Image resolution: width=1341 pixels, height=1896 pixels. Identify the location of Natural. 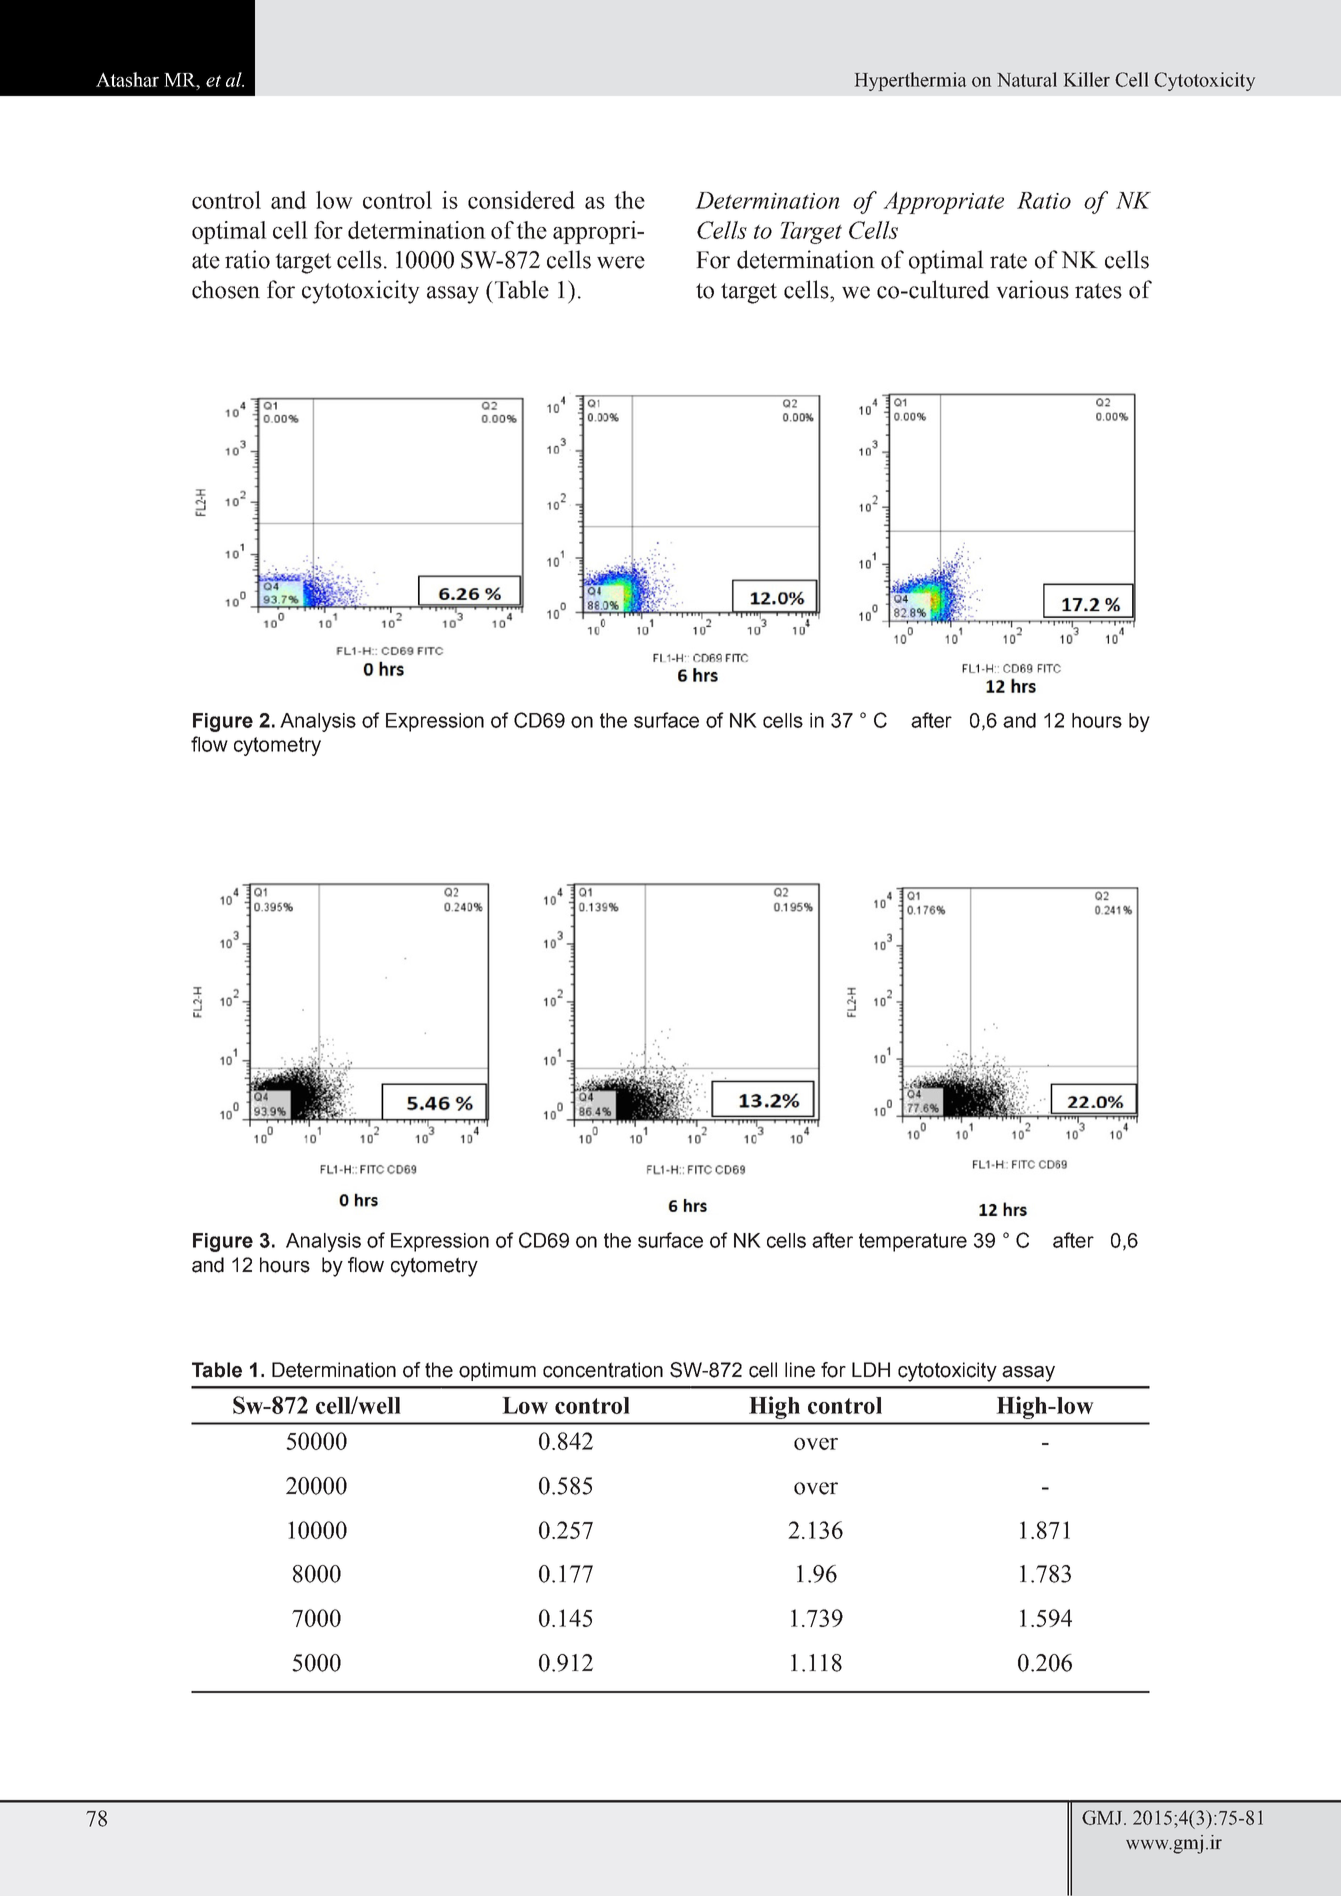
(1027, 79).
